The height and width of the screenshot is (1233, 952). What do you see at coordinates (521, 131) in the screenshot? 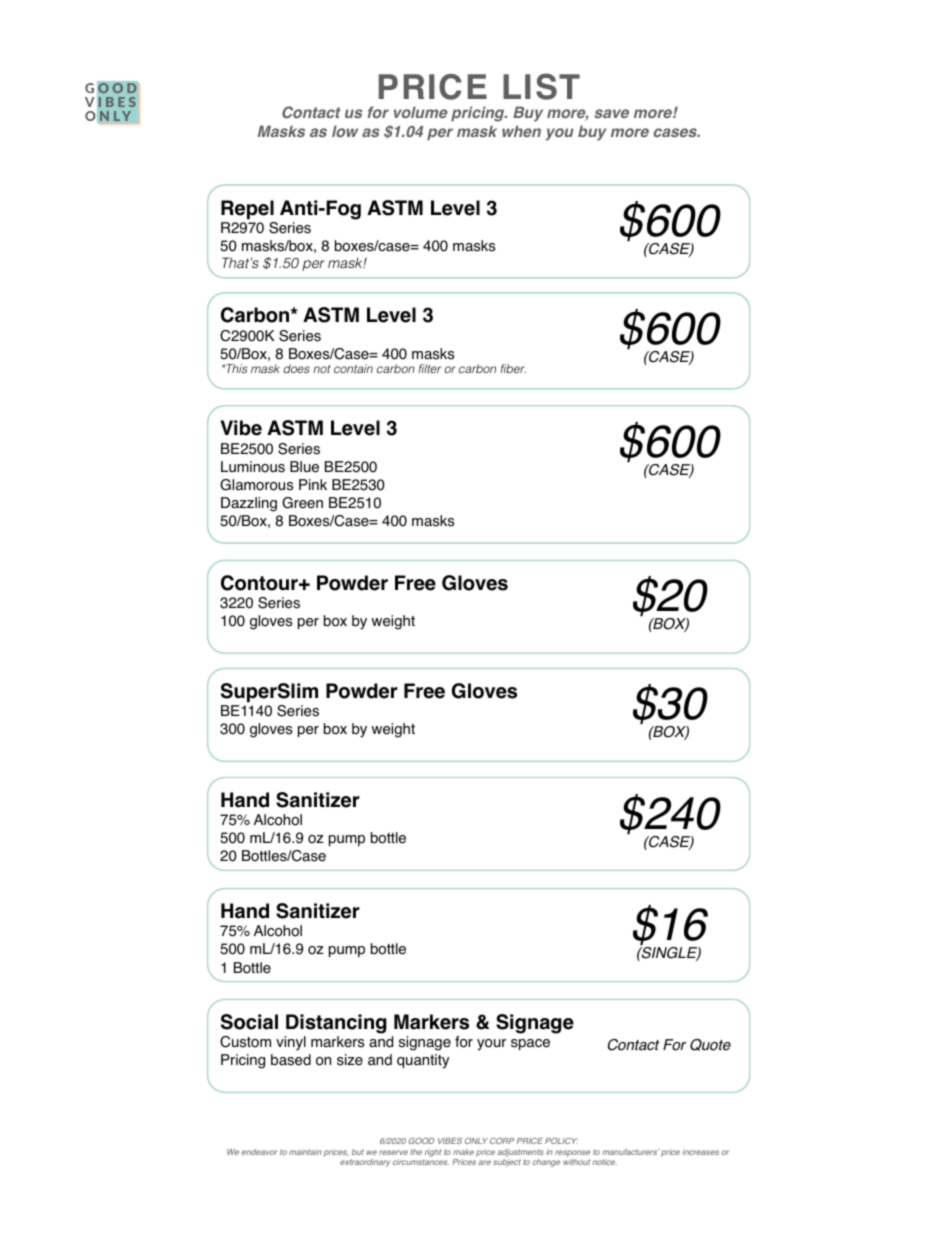
I see `when` at bounding box center [521, 131].
